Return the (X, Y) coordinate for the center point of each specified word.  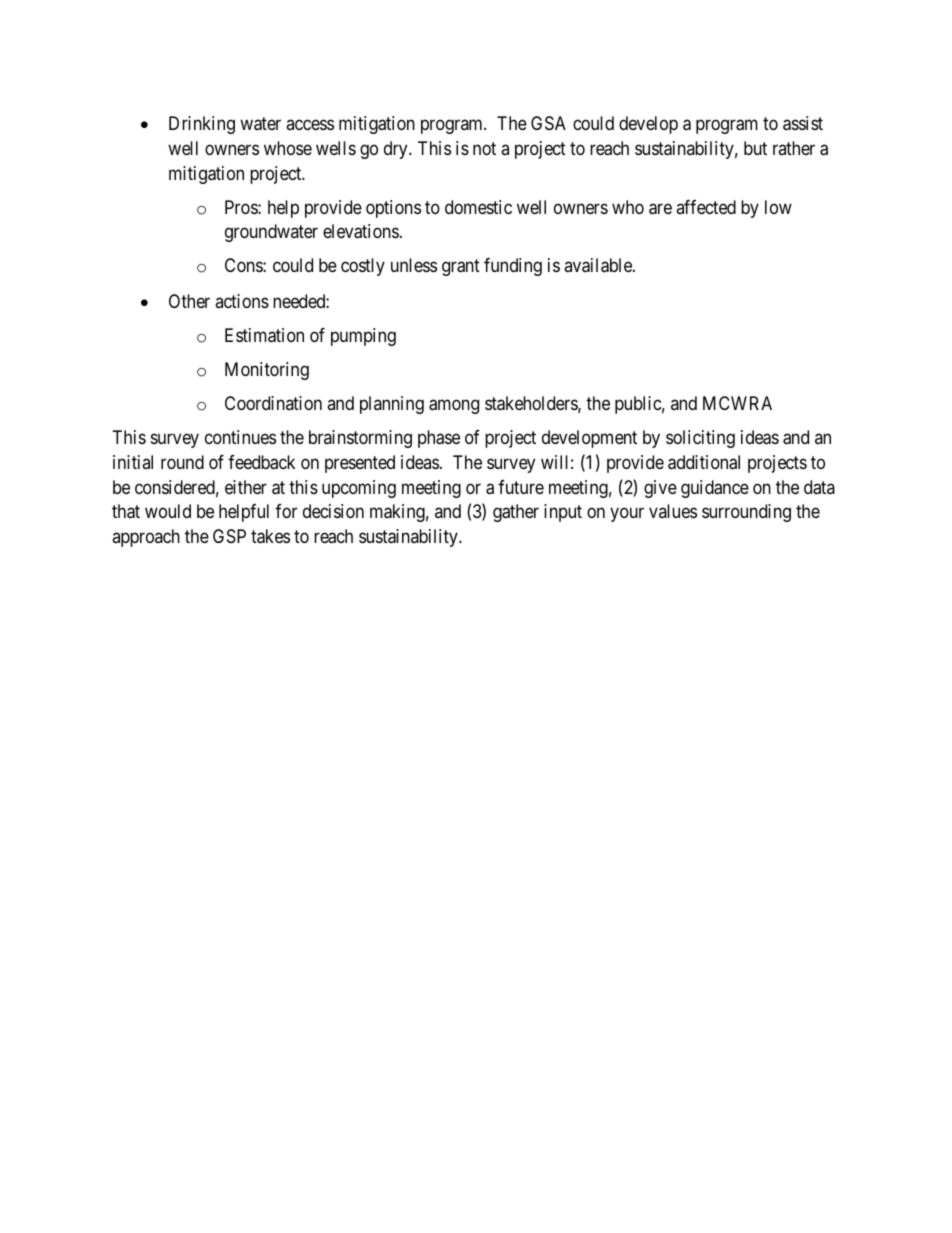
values (673, 511)
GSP (229, 536)
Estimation (264, 335)
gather (516, 513)
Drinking (202, 125)
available (599, 265)
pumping (363, 337)
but (755, 148)
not (484, 148)
